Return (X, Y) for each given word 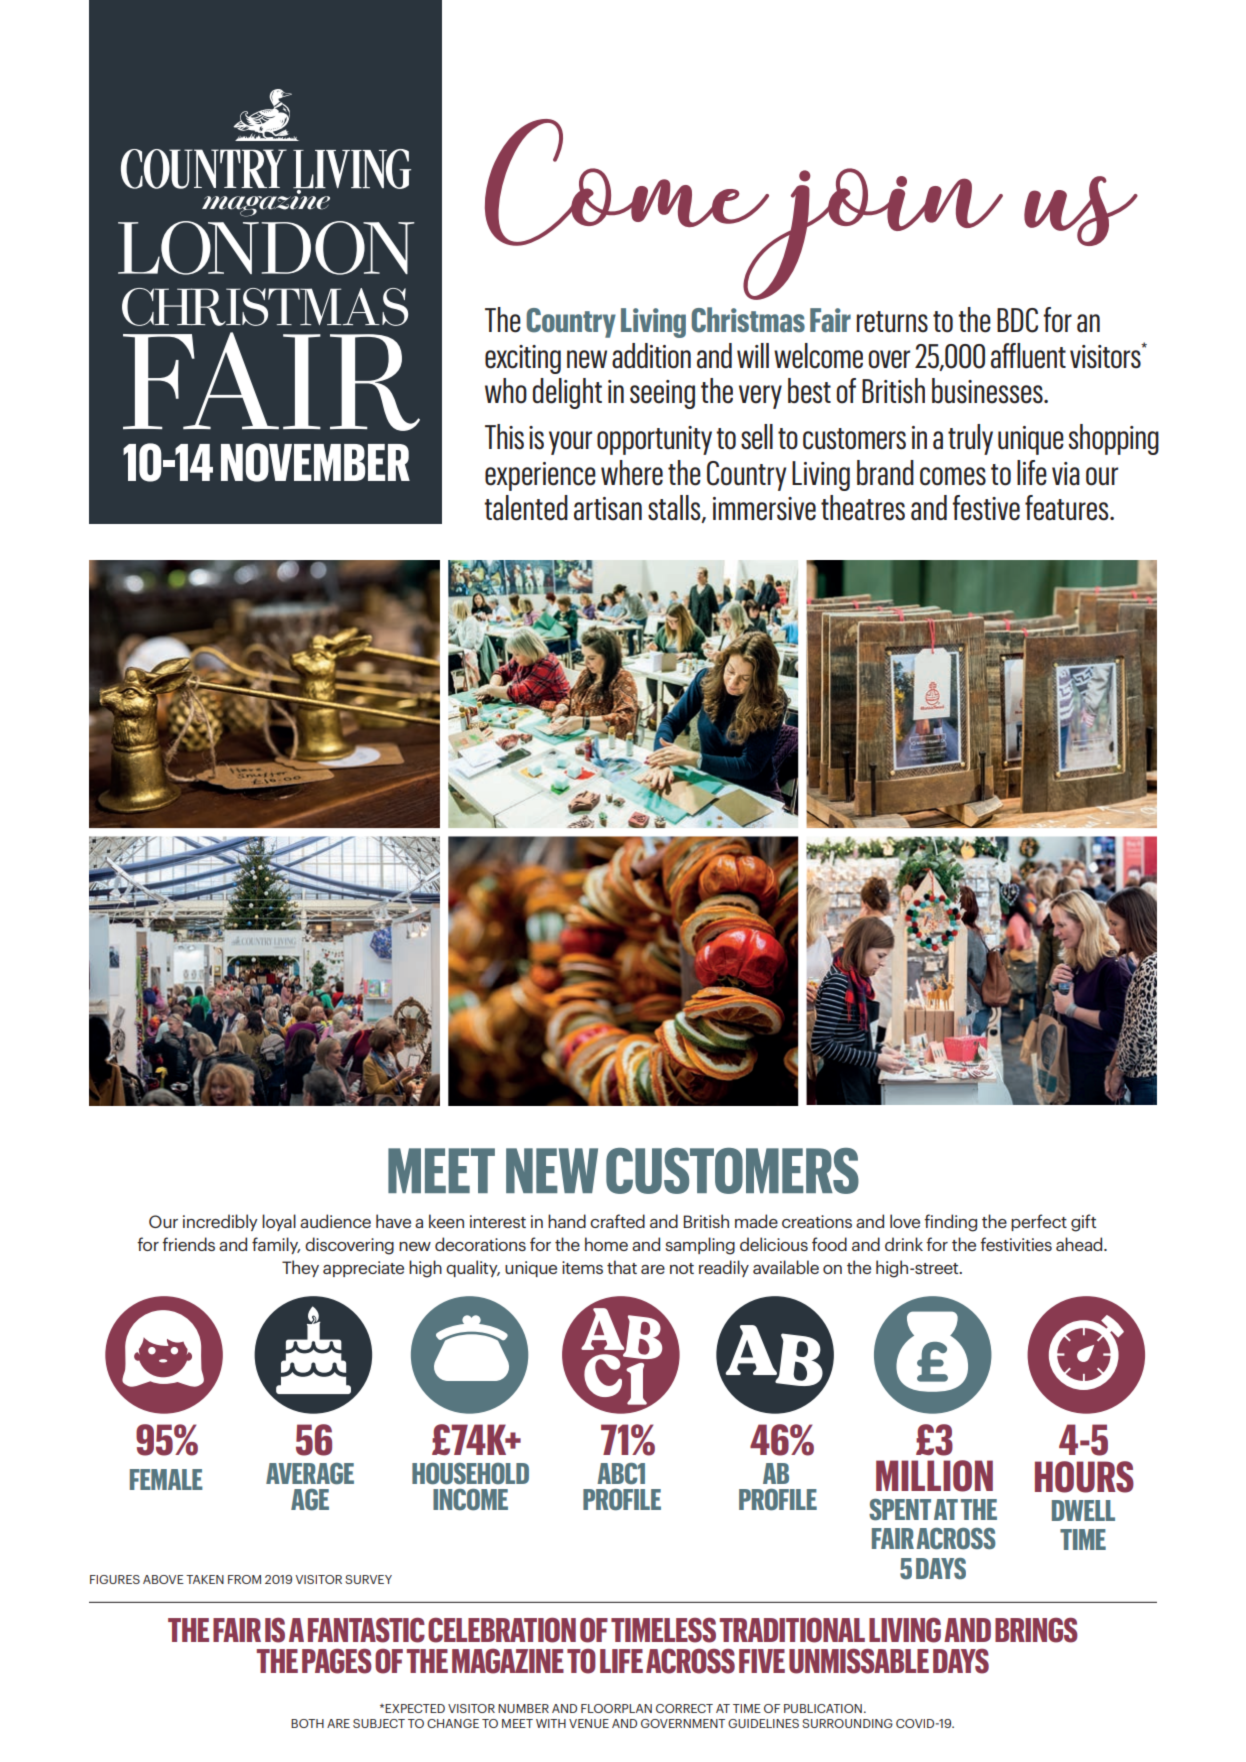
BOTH (307, 1723)
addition (651, 356)
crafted (617, 1221)
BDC (1017, 320)
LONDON (266, 248)
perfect (1039, 1222)
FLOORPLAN (616, 1708)
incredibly (220, 1222)
